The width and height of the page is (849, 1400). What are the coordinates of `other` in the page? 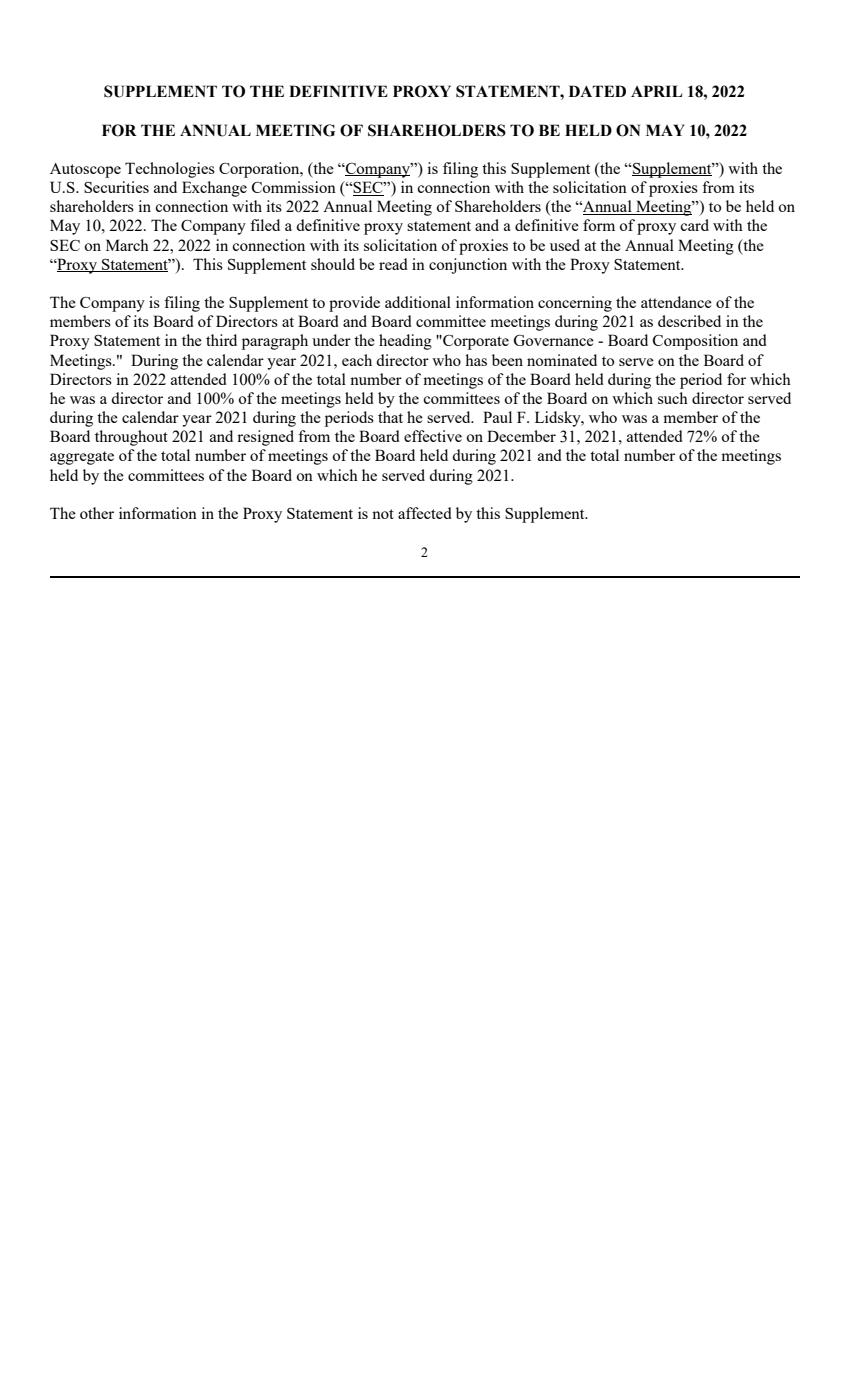 It's located at (97, 513).
